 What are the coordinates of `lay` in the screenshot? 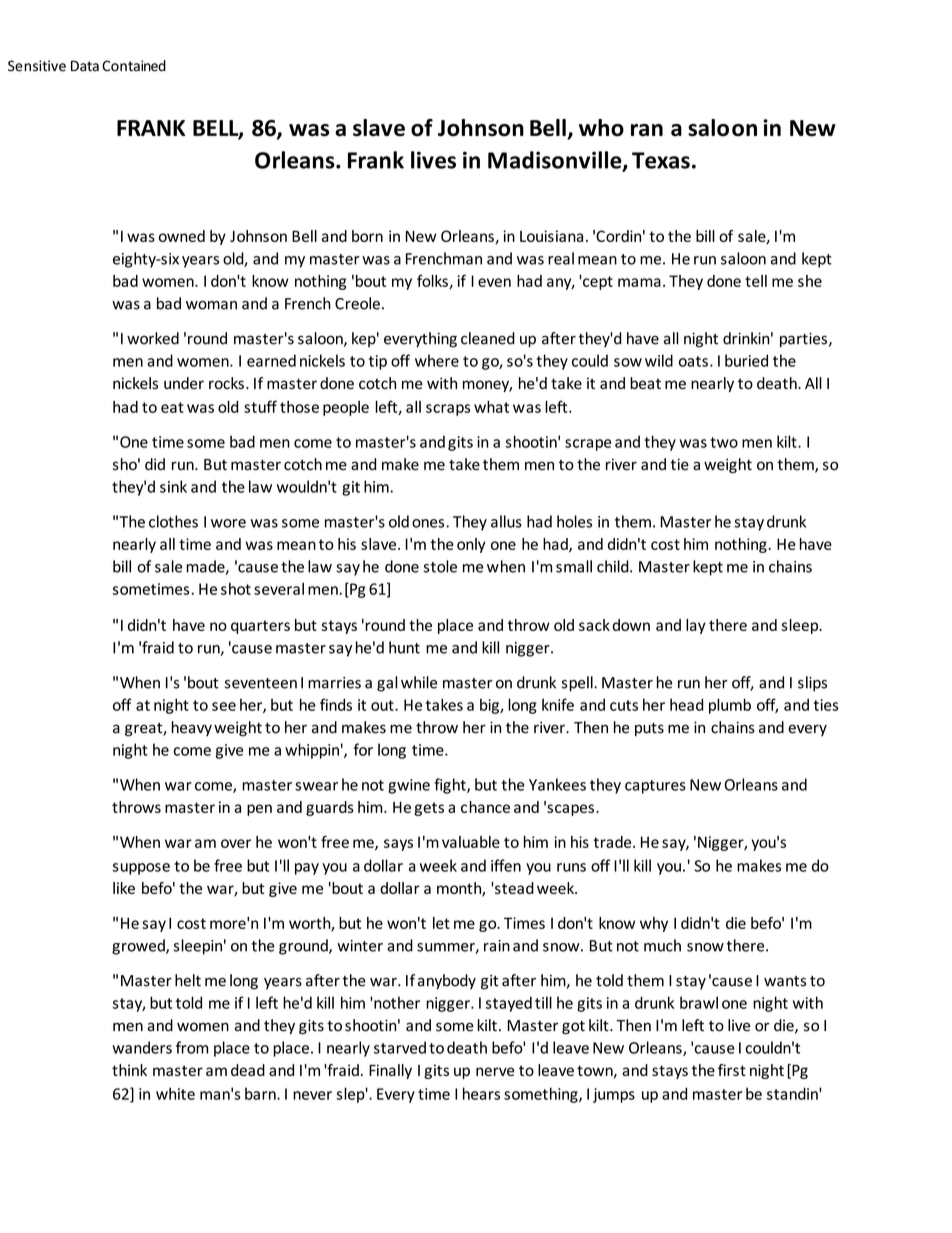 It's located at (696, 626).
